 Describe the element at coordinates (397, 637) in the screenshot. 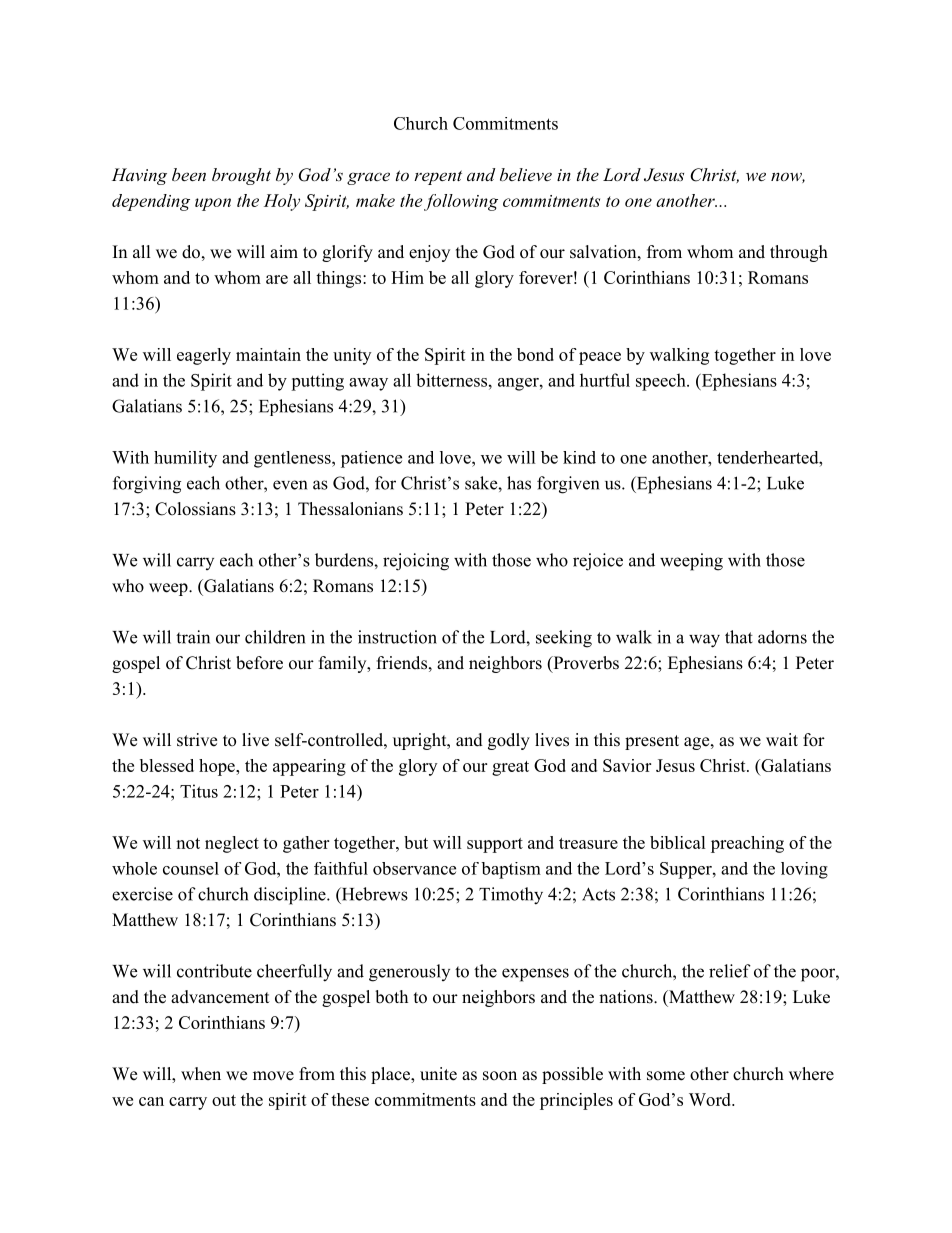

I see `instruction` at that location.
